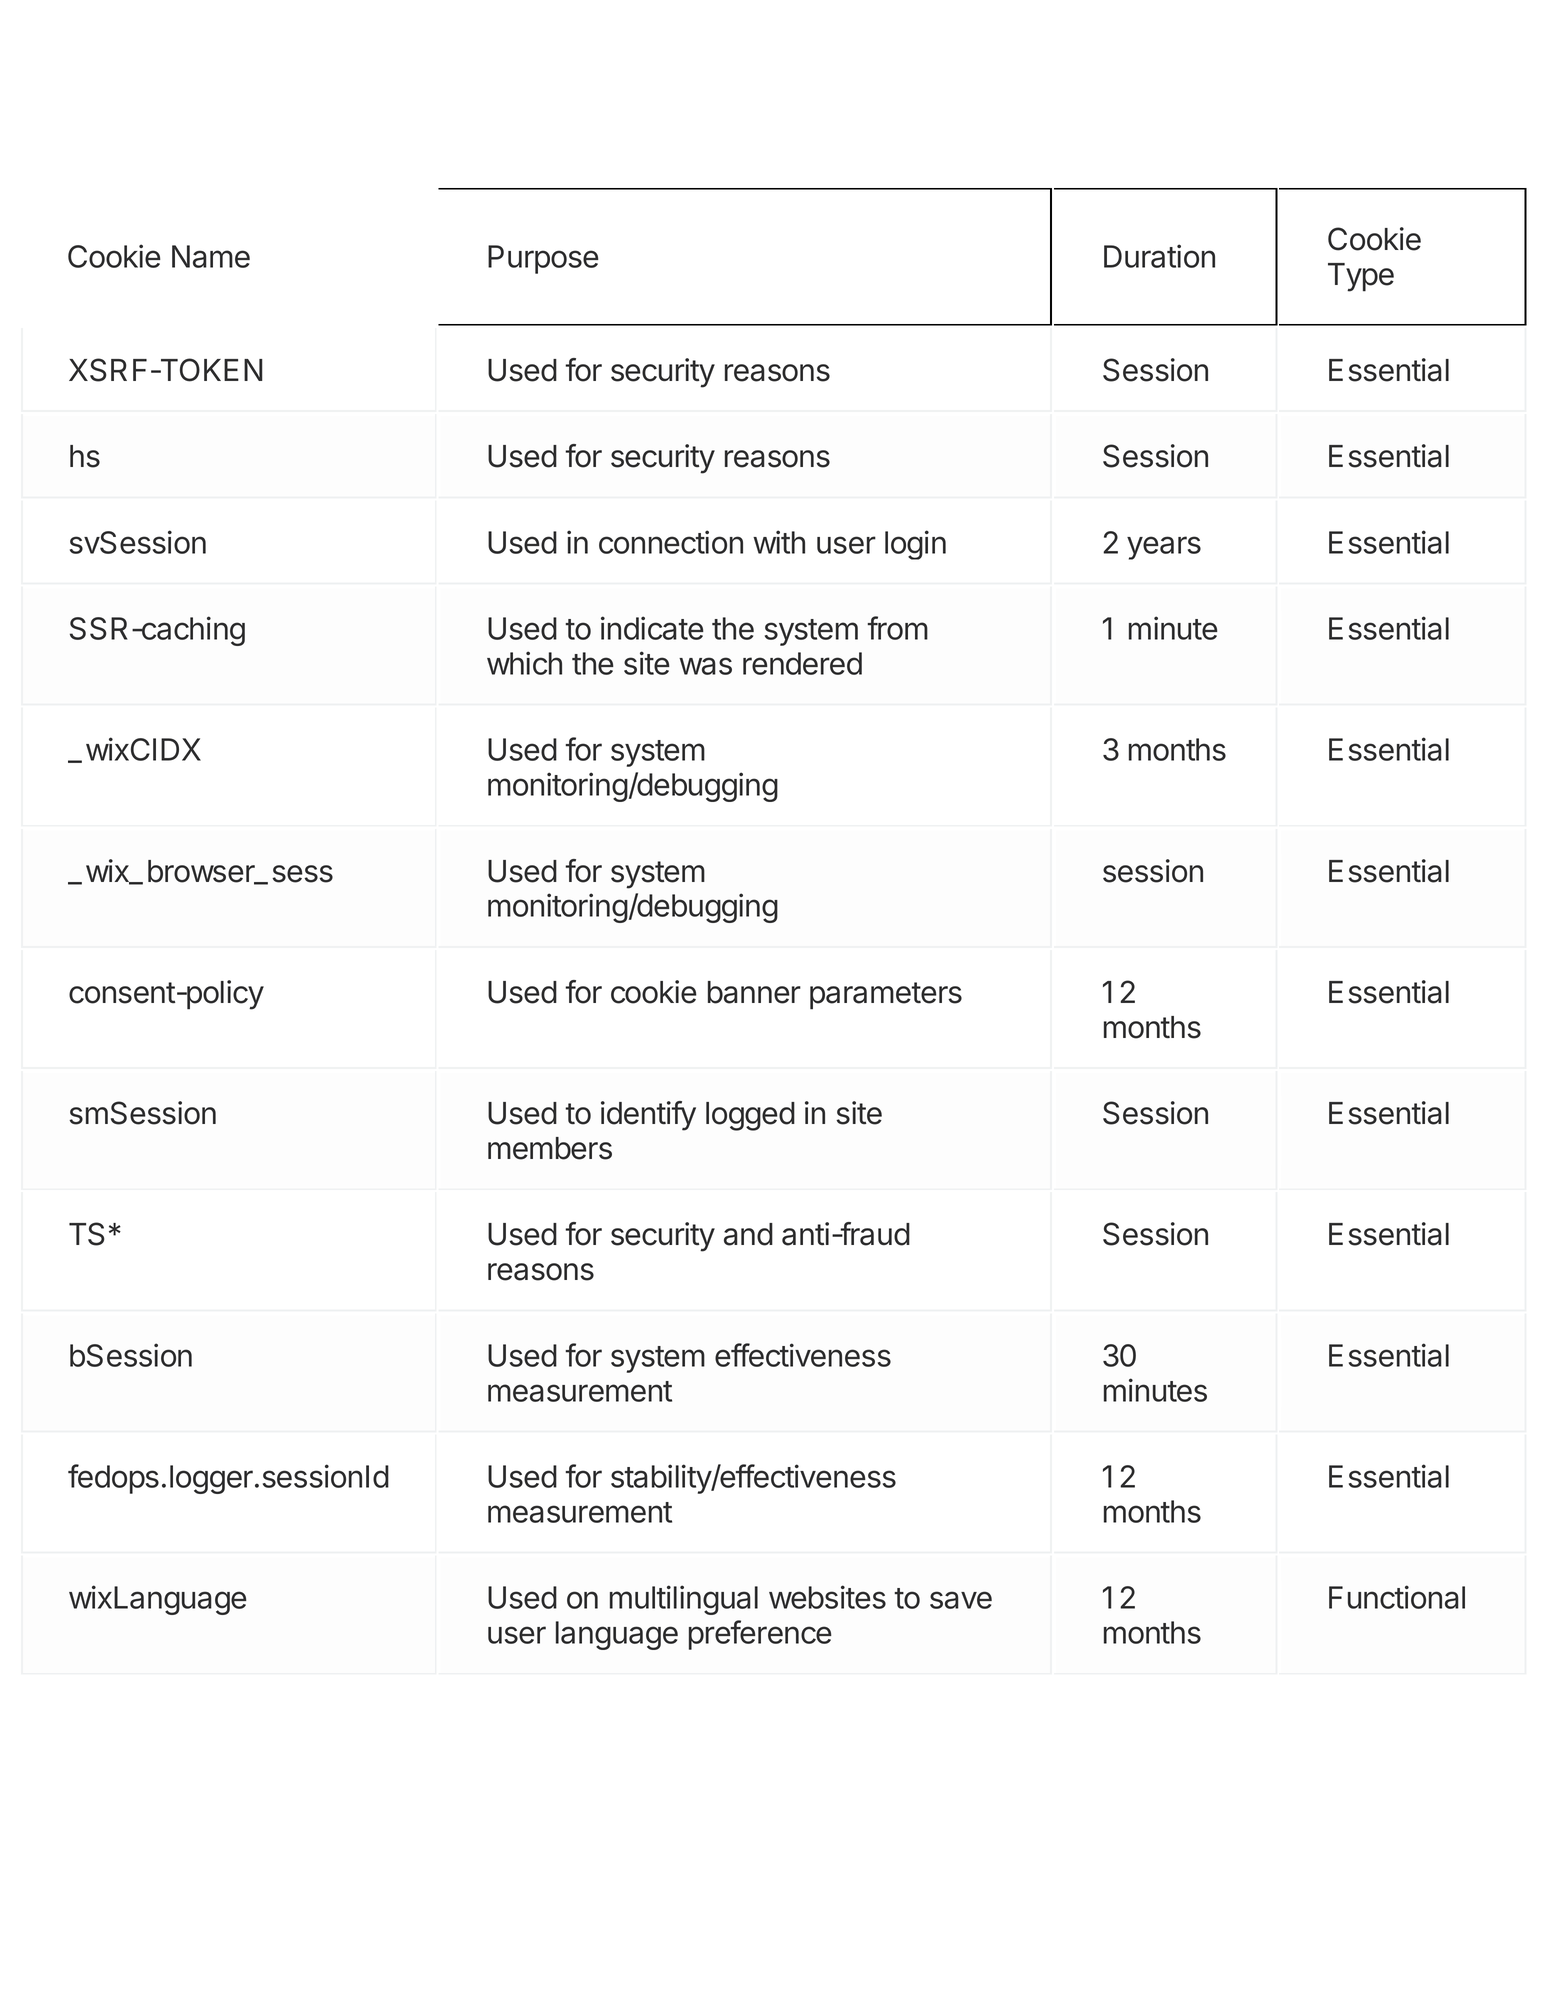 Image resolution: width=1549 pixels, height=2005 pixels. What do you see at coordinates (760, 1635) in the screenshot?
I see `preference` at bounding box center [760, 1635].
